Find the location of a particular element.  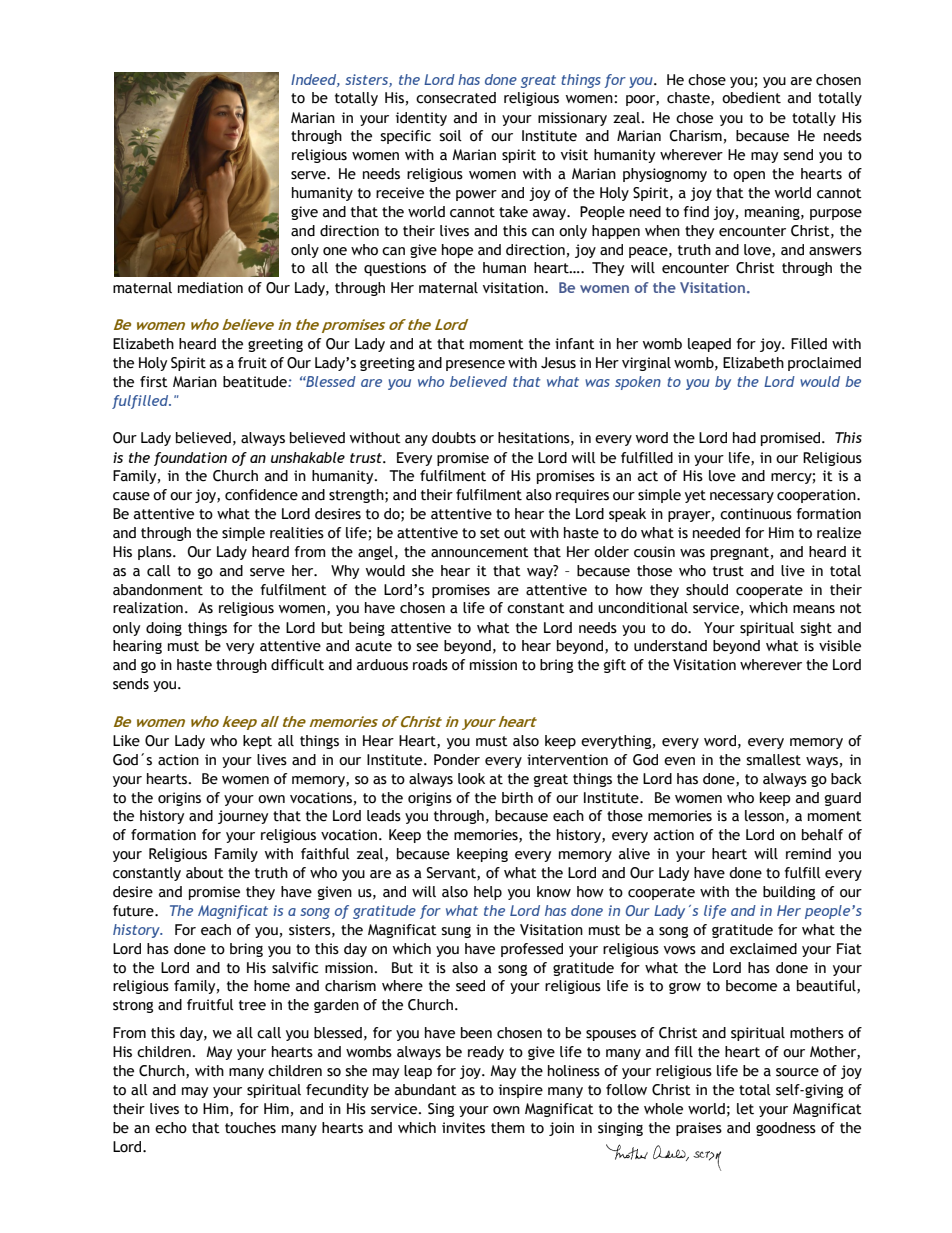

soil is located at coordinates (450, 136).
